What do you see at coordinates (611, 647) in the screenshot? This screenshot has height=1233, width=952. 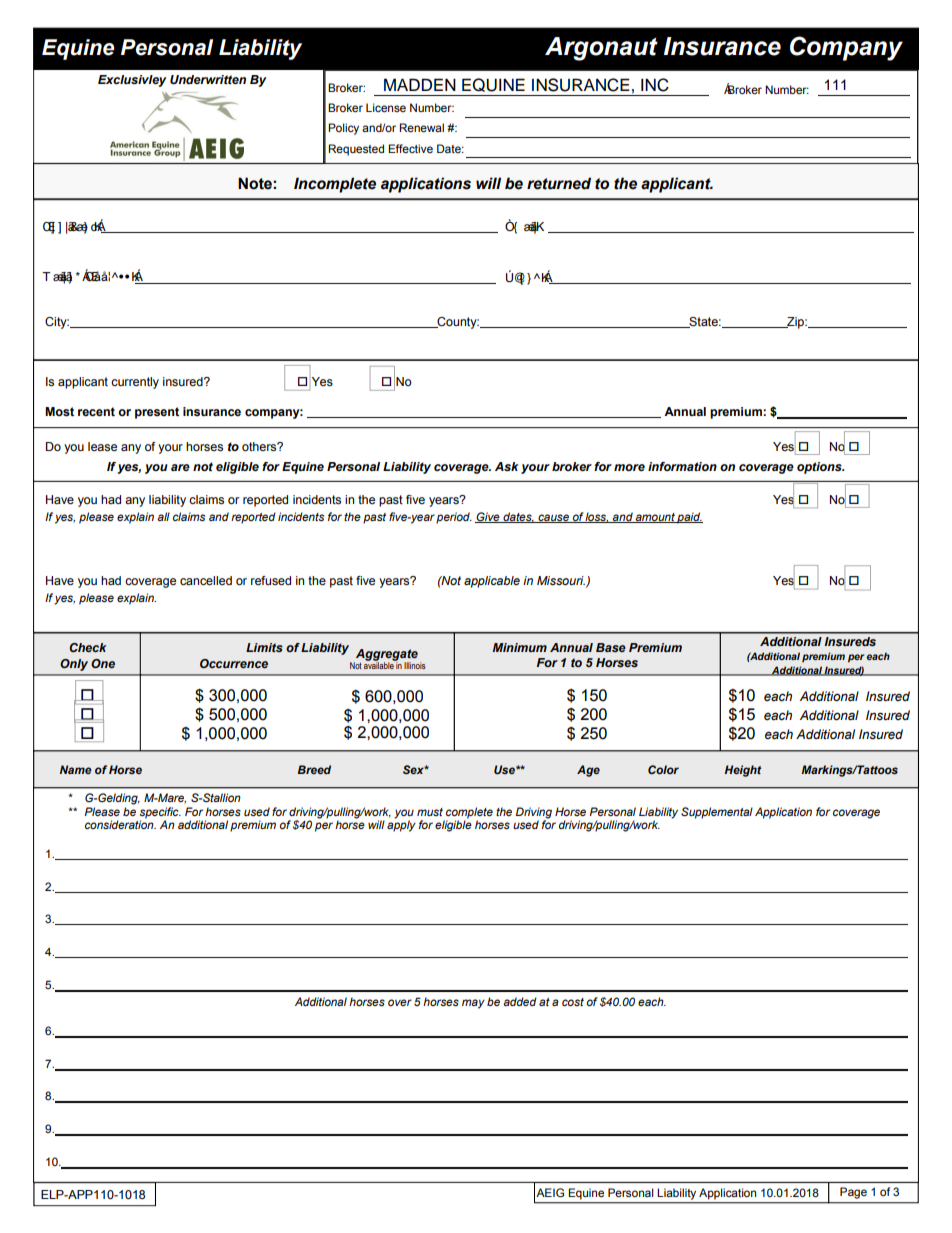 I see `Base` at bounding box center [611, 647].
